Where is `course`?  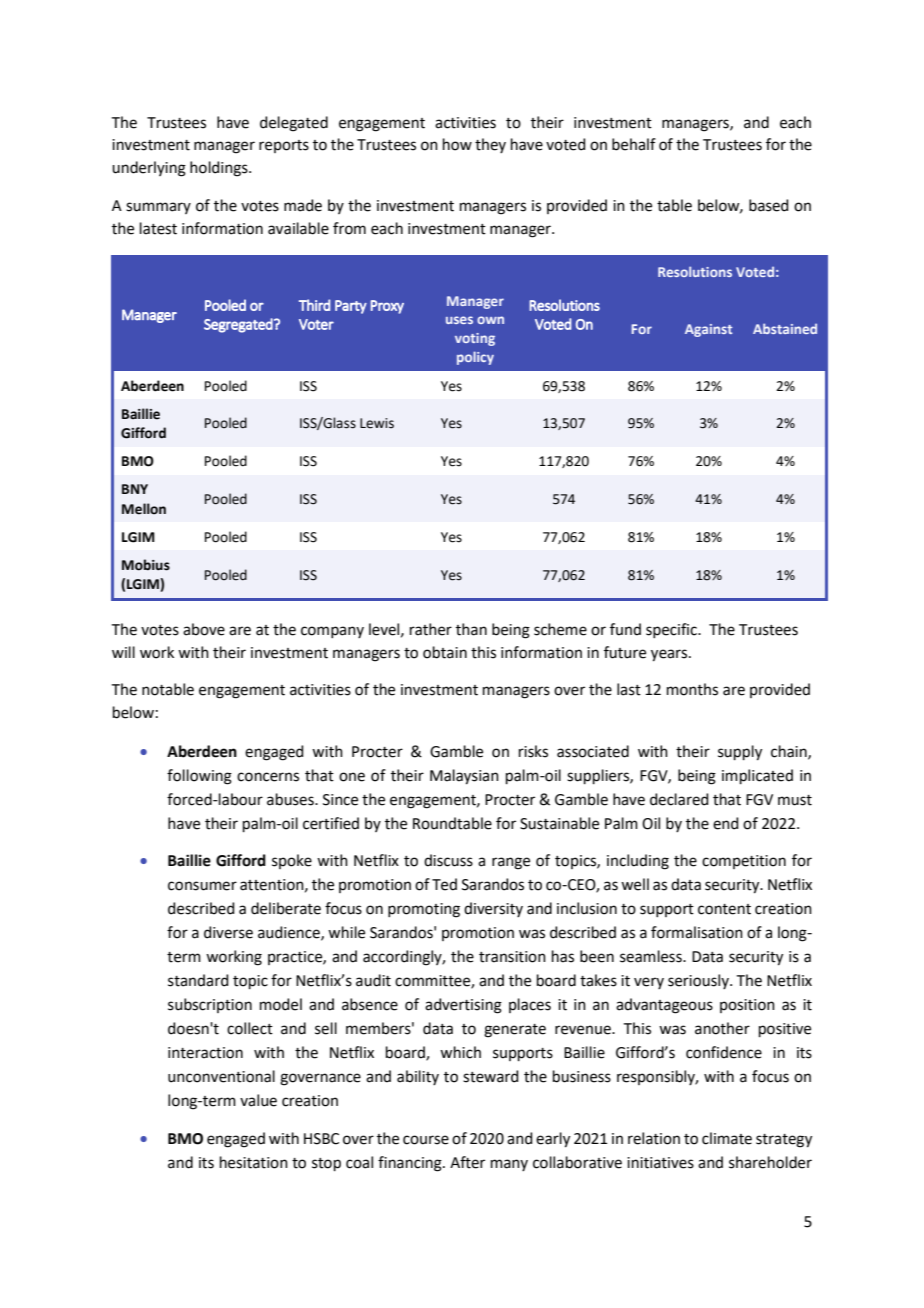 course is located at coordinates (426, 1140).
